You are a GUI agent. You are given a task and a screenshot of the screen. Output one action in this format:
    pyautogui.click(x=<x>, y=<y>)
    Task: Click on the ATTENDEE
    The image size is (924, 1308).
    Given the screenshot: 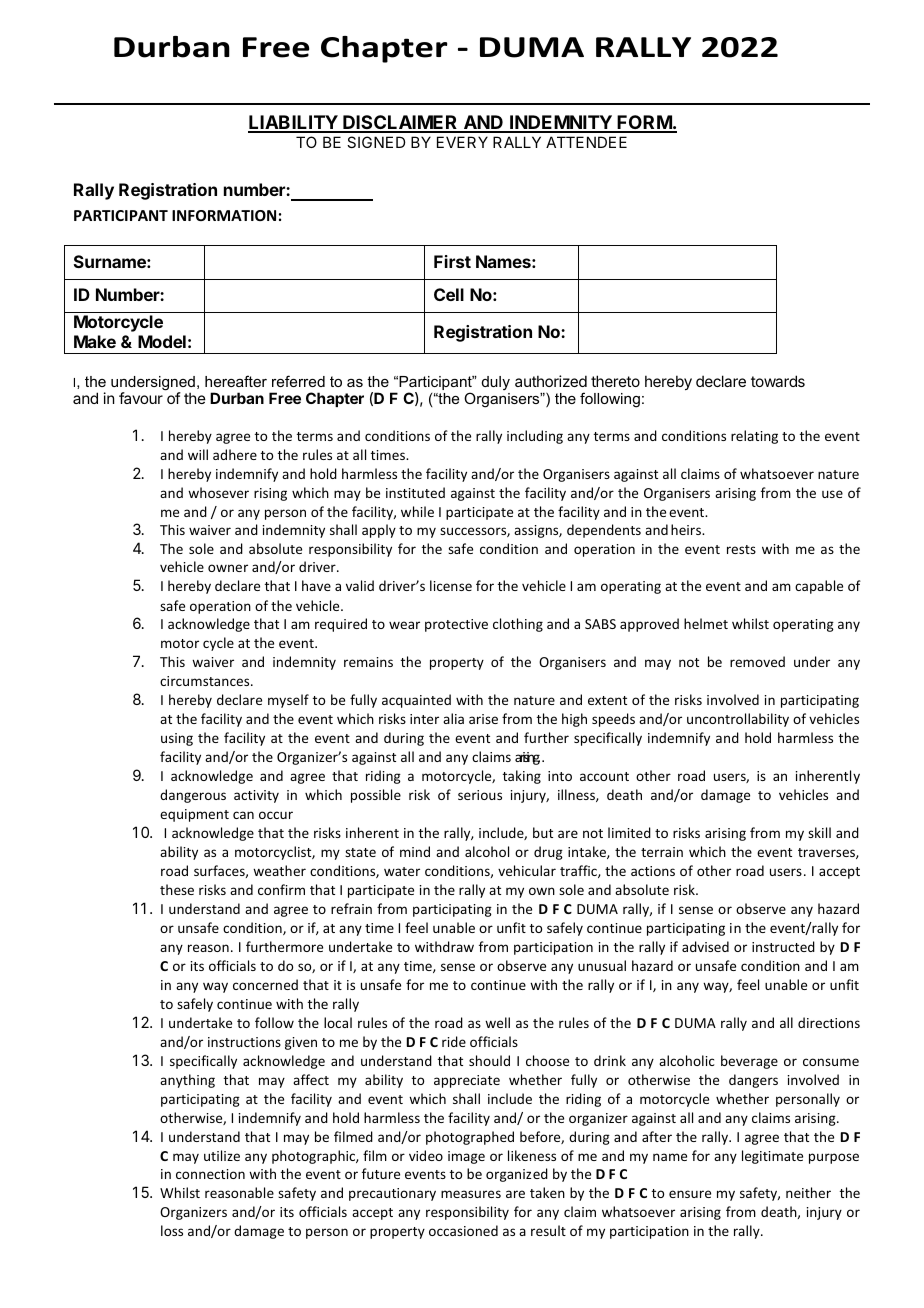 What is the action you would take?
    pyautogui.click(x=586, y=142)
